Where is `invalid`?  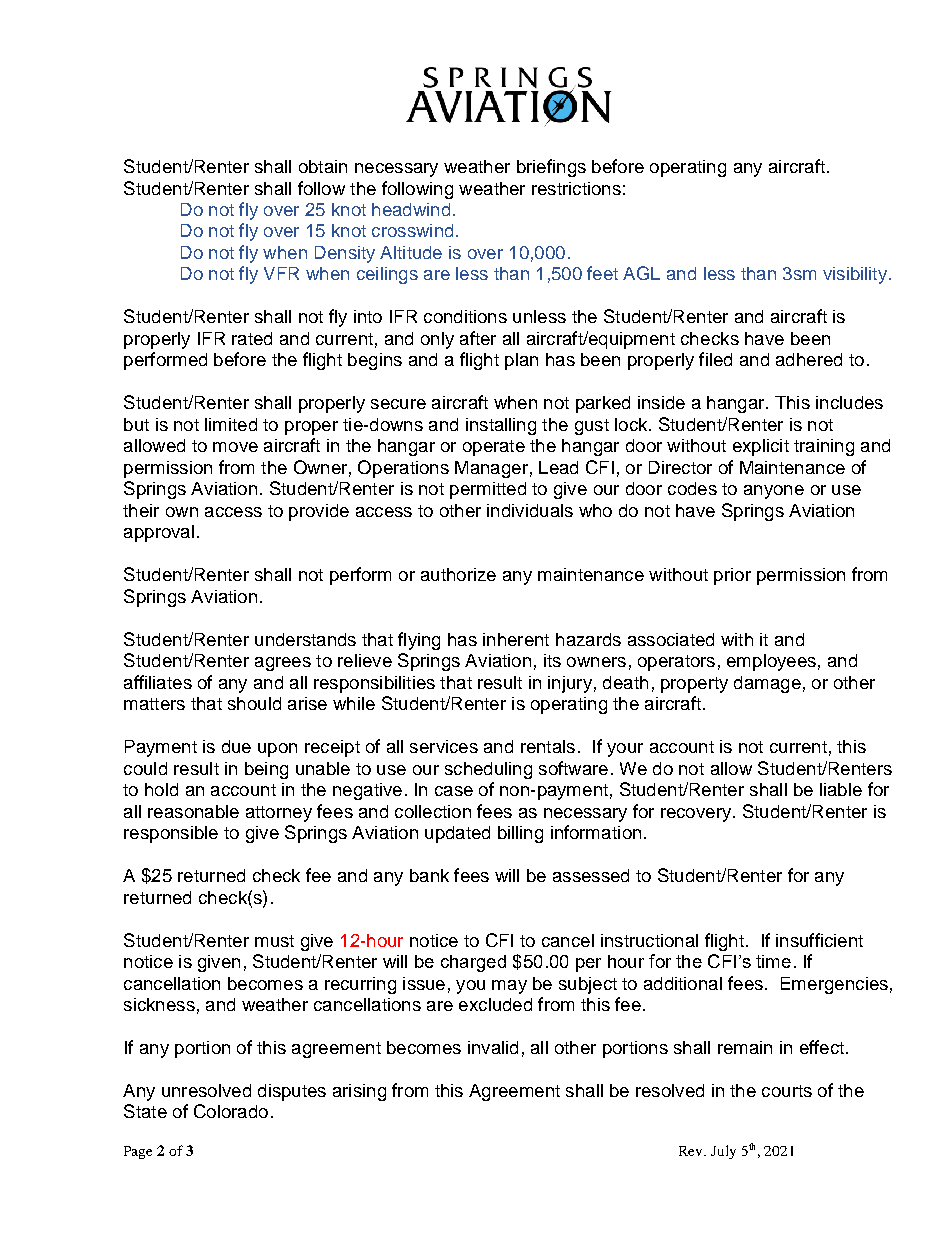
invalid is located at coordinates (493, 1047).
